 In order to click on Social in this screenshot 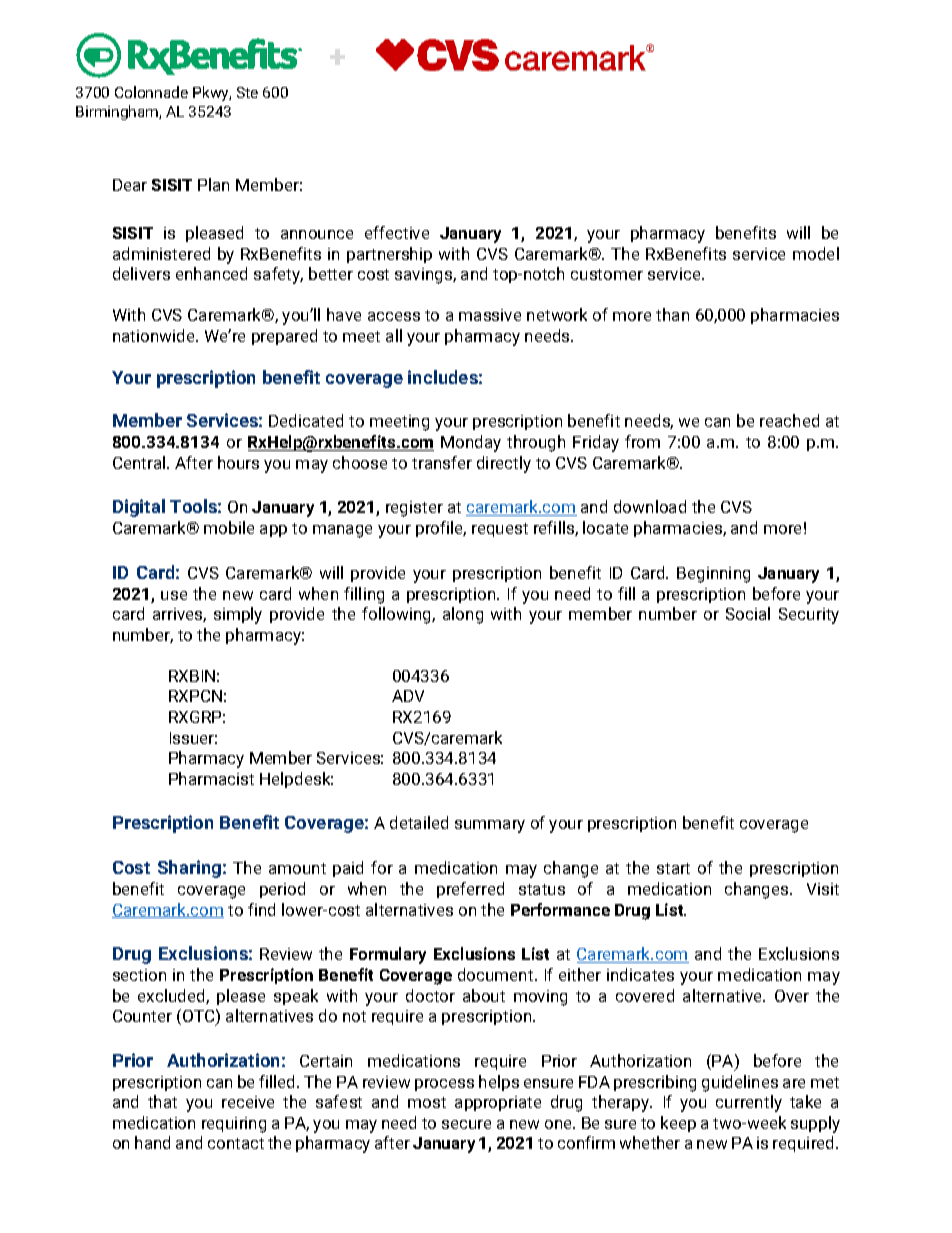, I will do `click(748, 613)`.
